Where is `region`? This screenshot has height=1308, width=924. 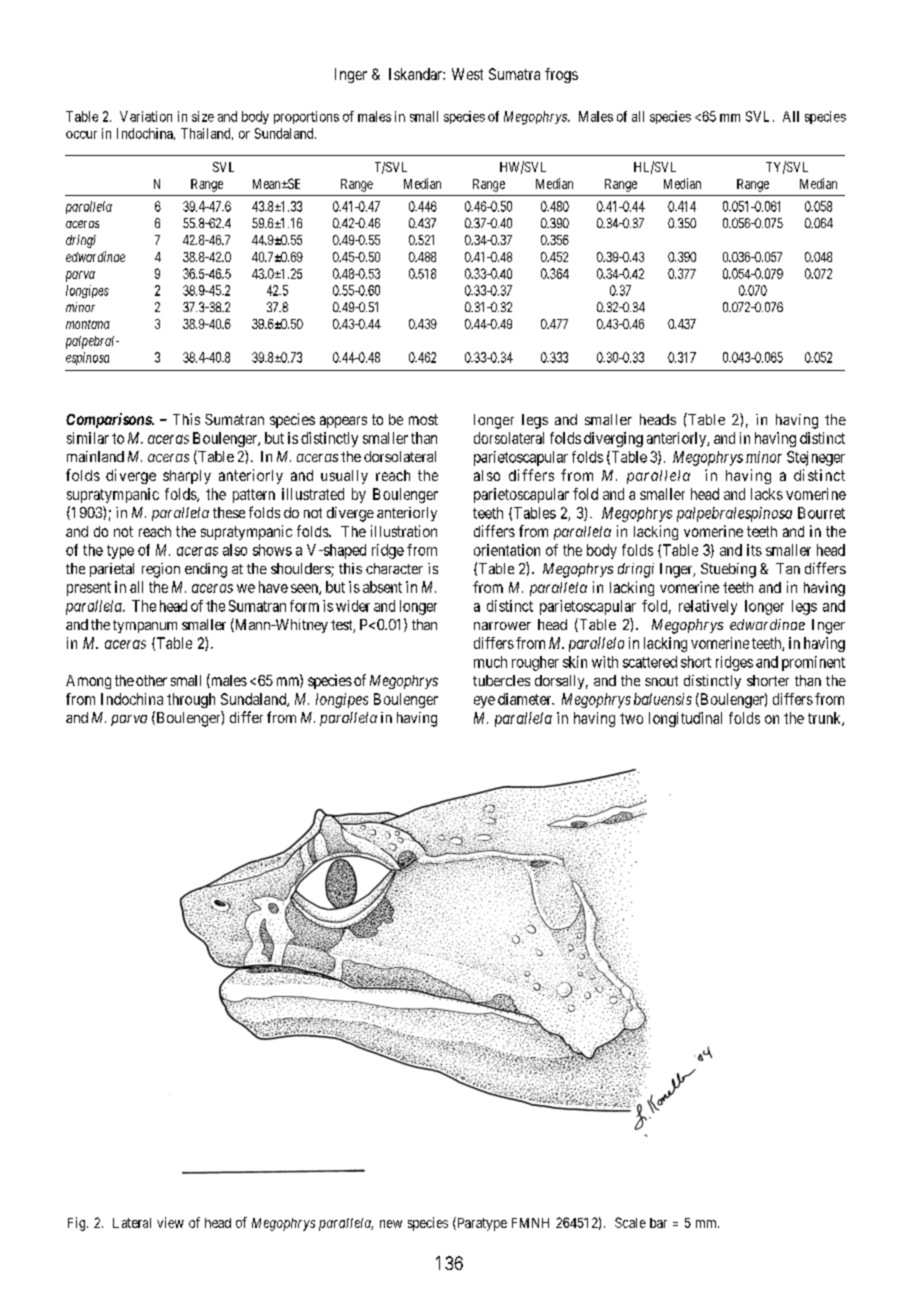 region is located at coordinates (161, 570).
